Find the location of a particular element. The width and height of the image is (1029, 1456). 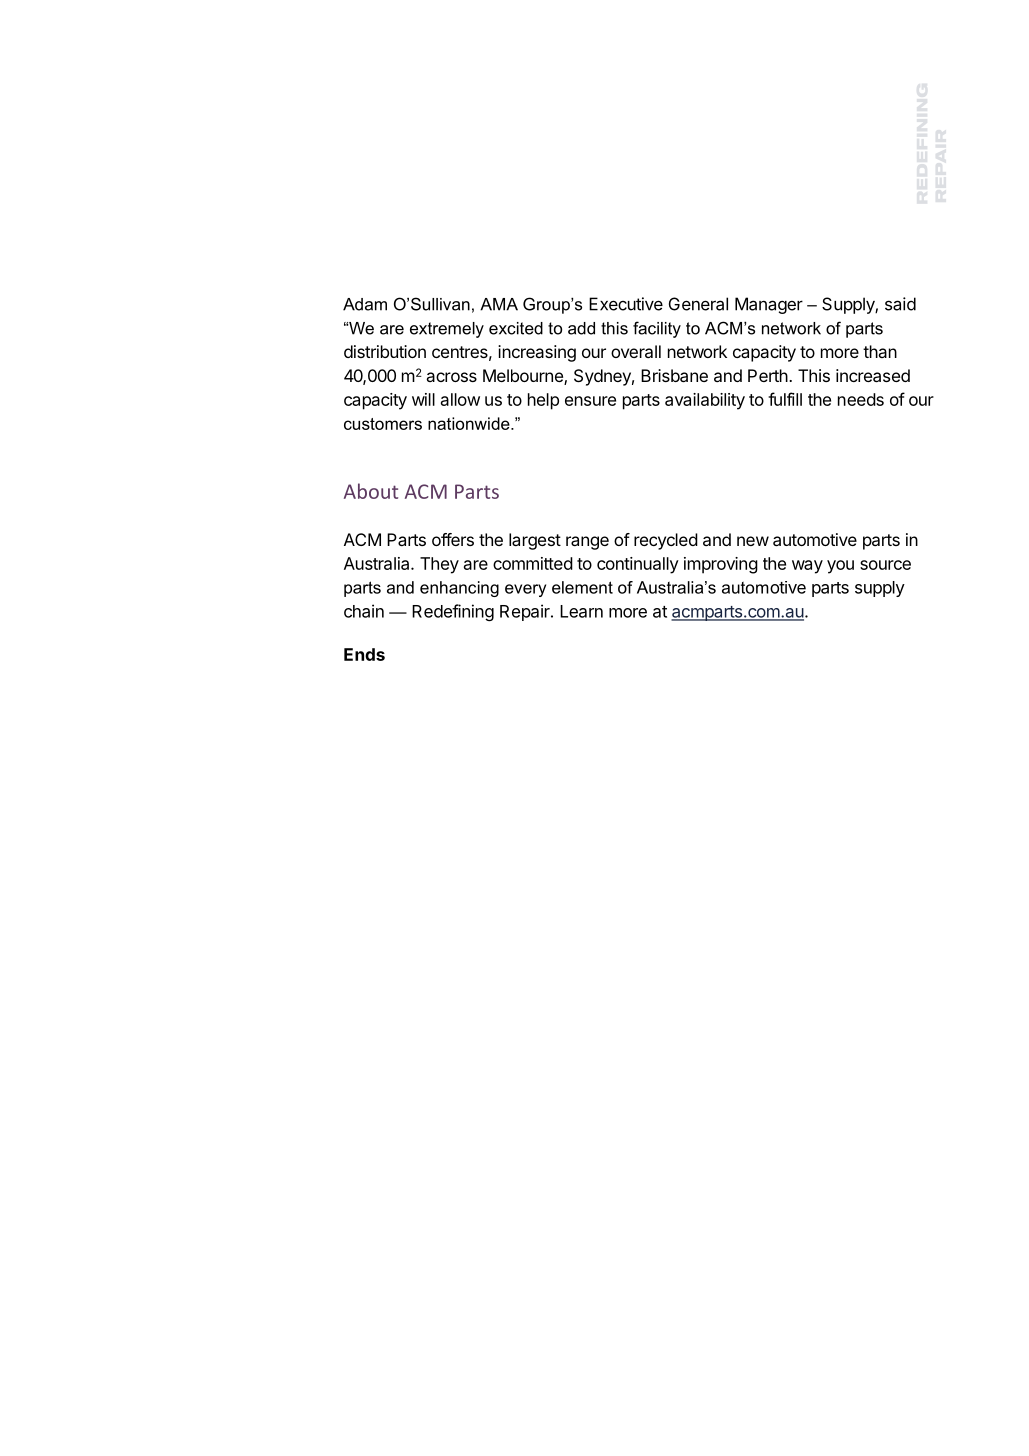

extremely is located at coordinates (447, 330).
